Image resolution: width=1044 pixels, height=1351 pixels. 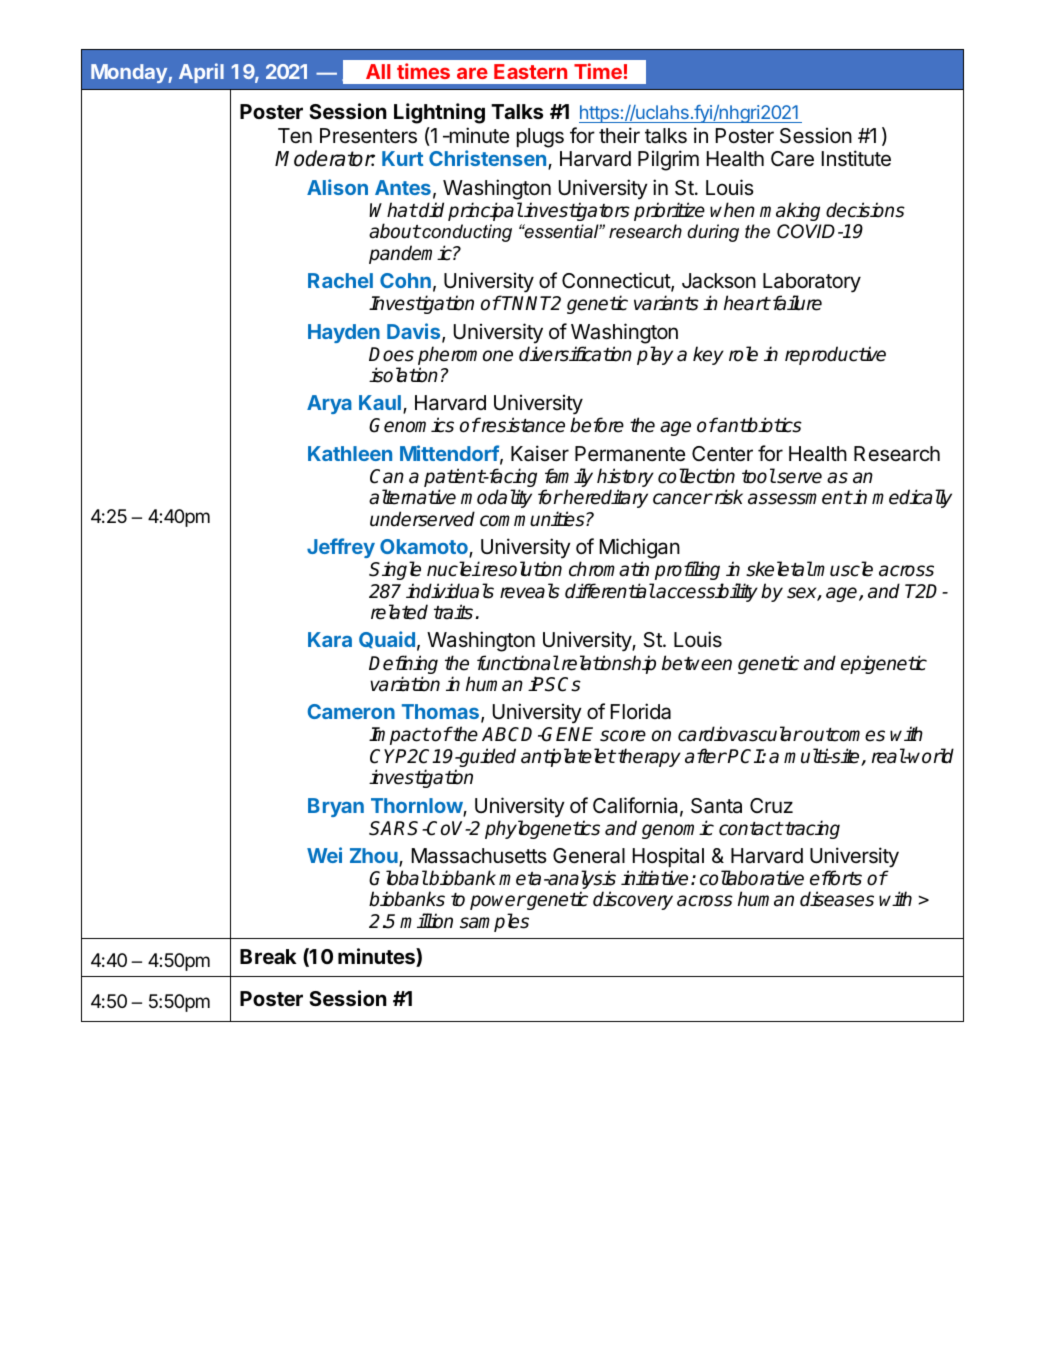 I want to click on Jeffrey, so click(x=341, y=548).
